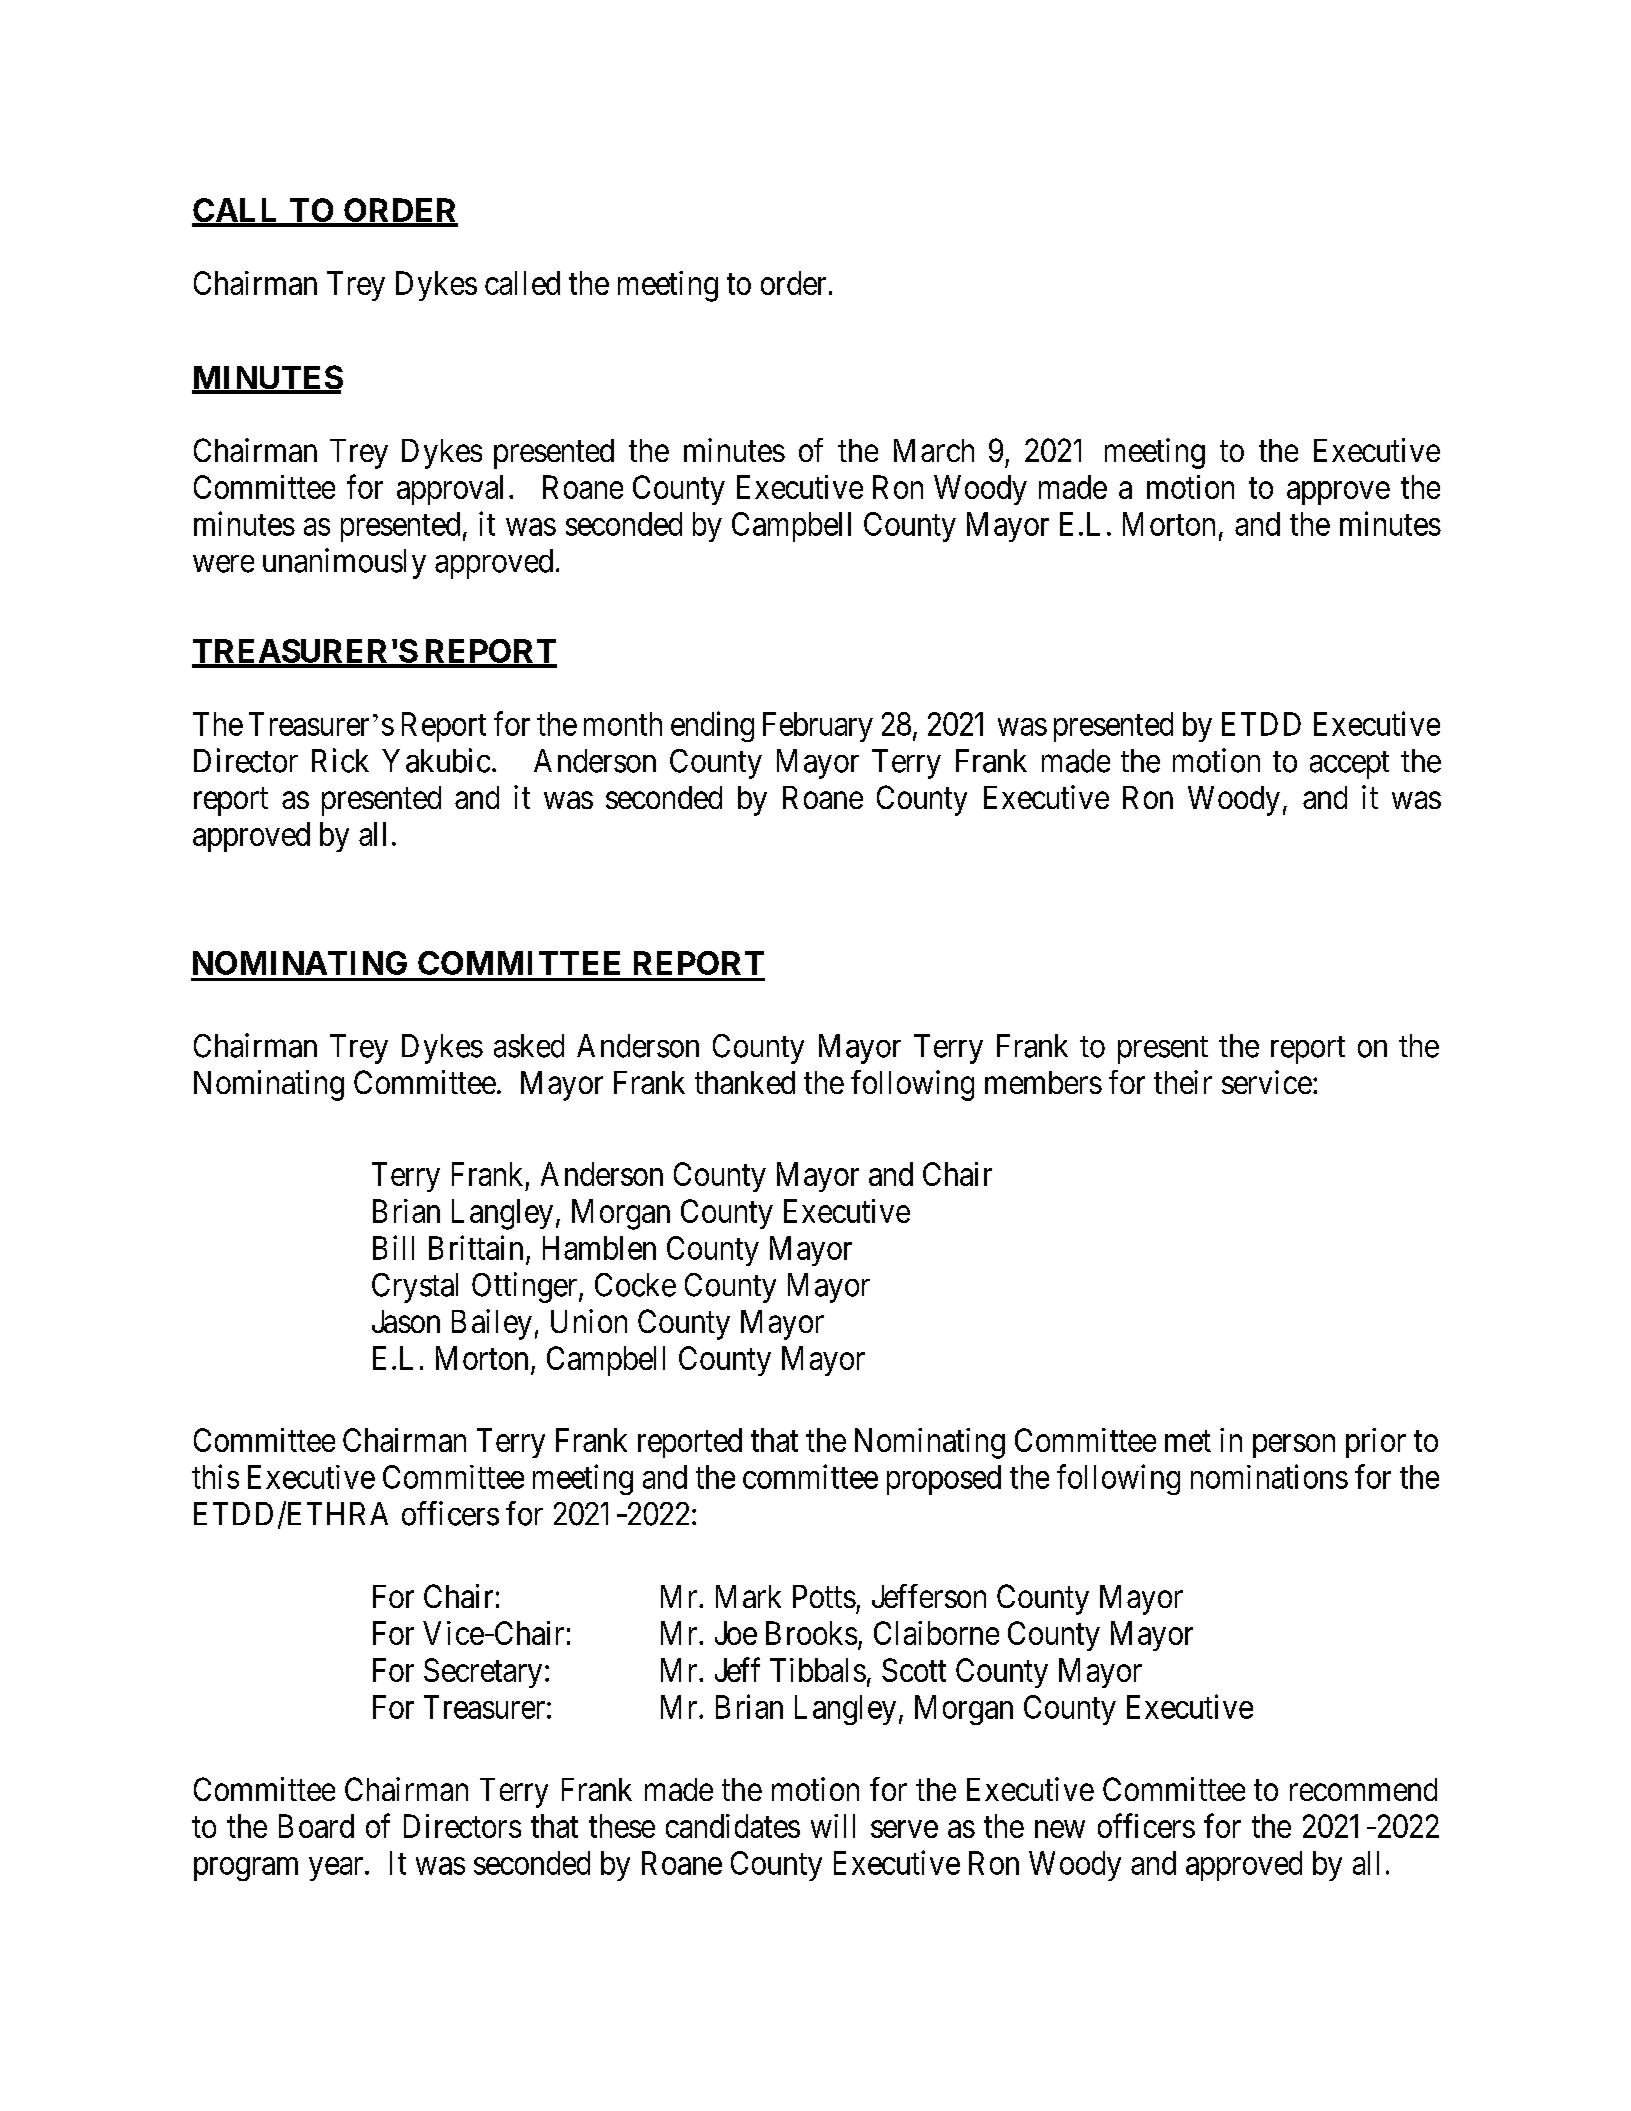 This screenshot has height=2111, width=1631. Describe the element at coordinates (1188, 1441) in the screenshot. I see `met` at that location.
